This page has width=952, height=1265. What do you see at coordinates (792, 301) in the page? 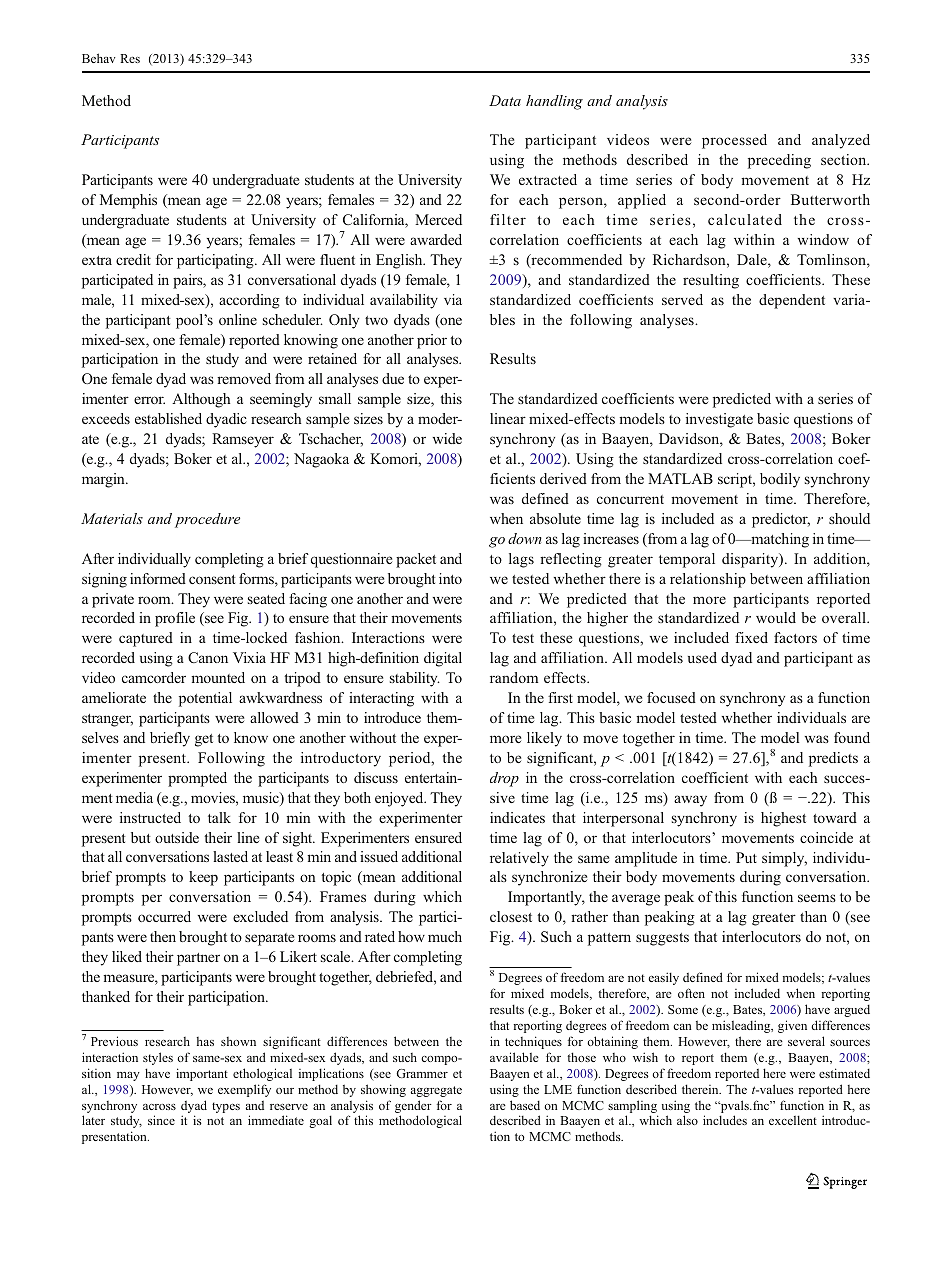
I see `dependent` at bounding box center [792, 301].
